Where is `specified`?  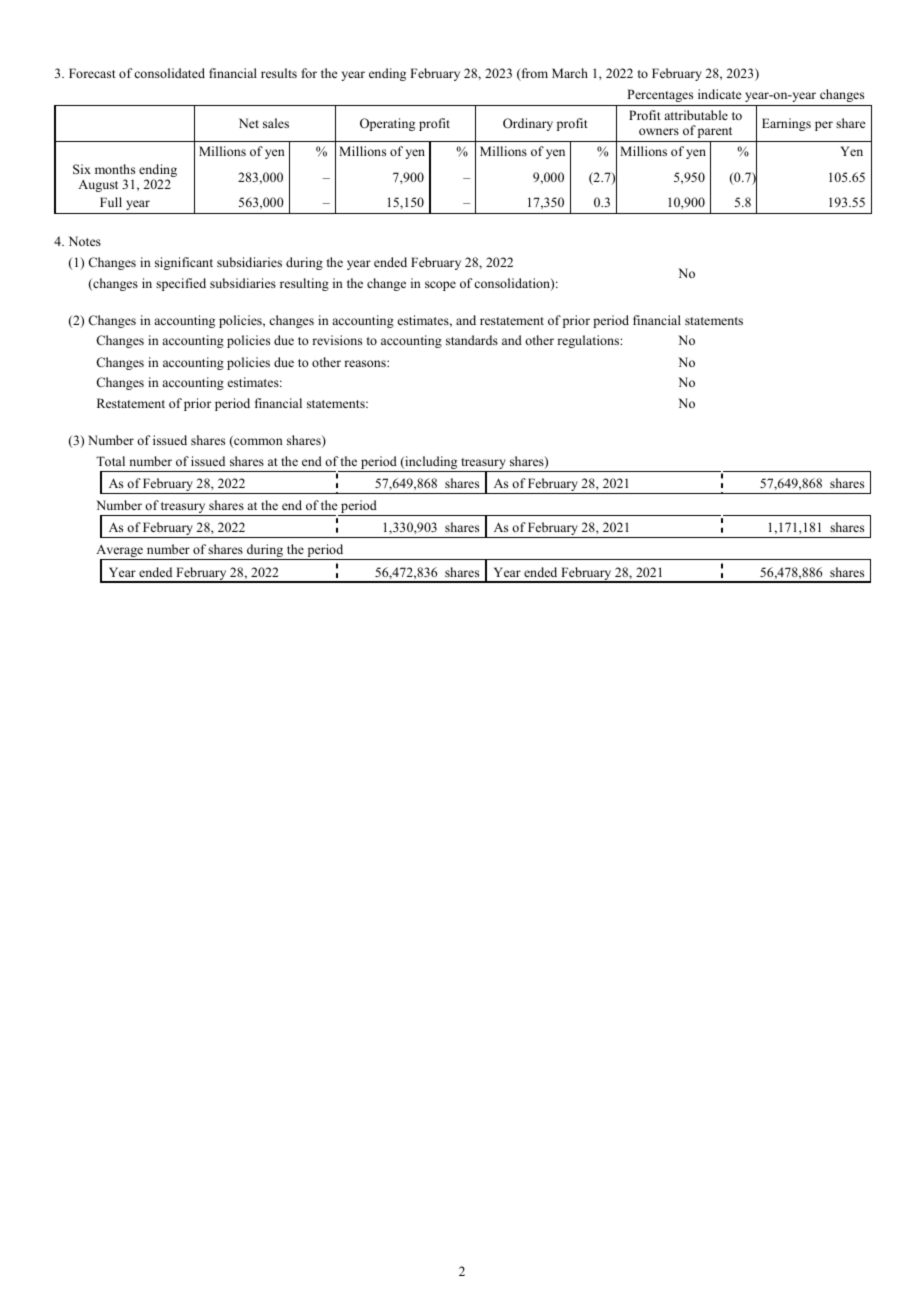 specified is located at coordinates (181, 284).
